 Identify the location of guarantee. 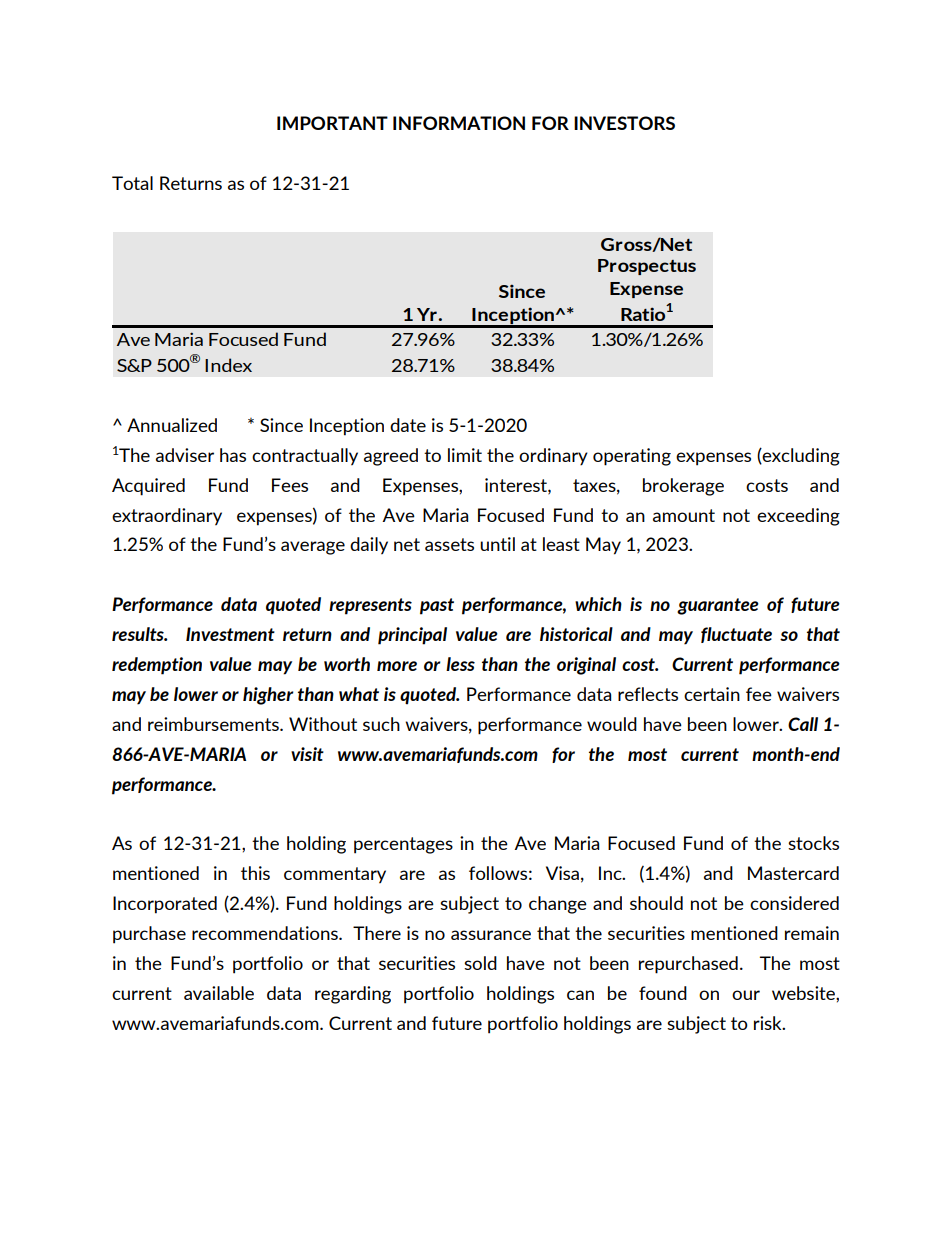
(718, 606).
